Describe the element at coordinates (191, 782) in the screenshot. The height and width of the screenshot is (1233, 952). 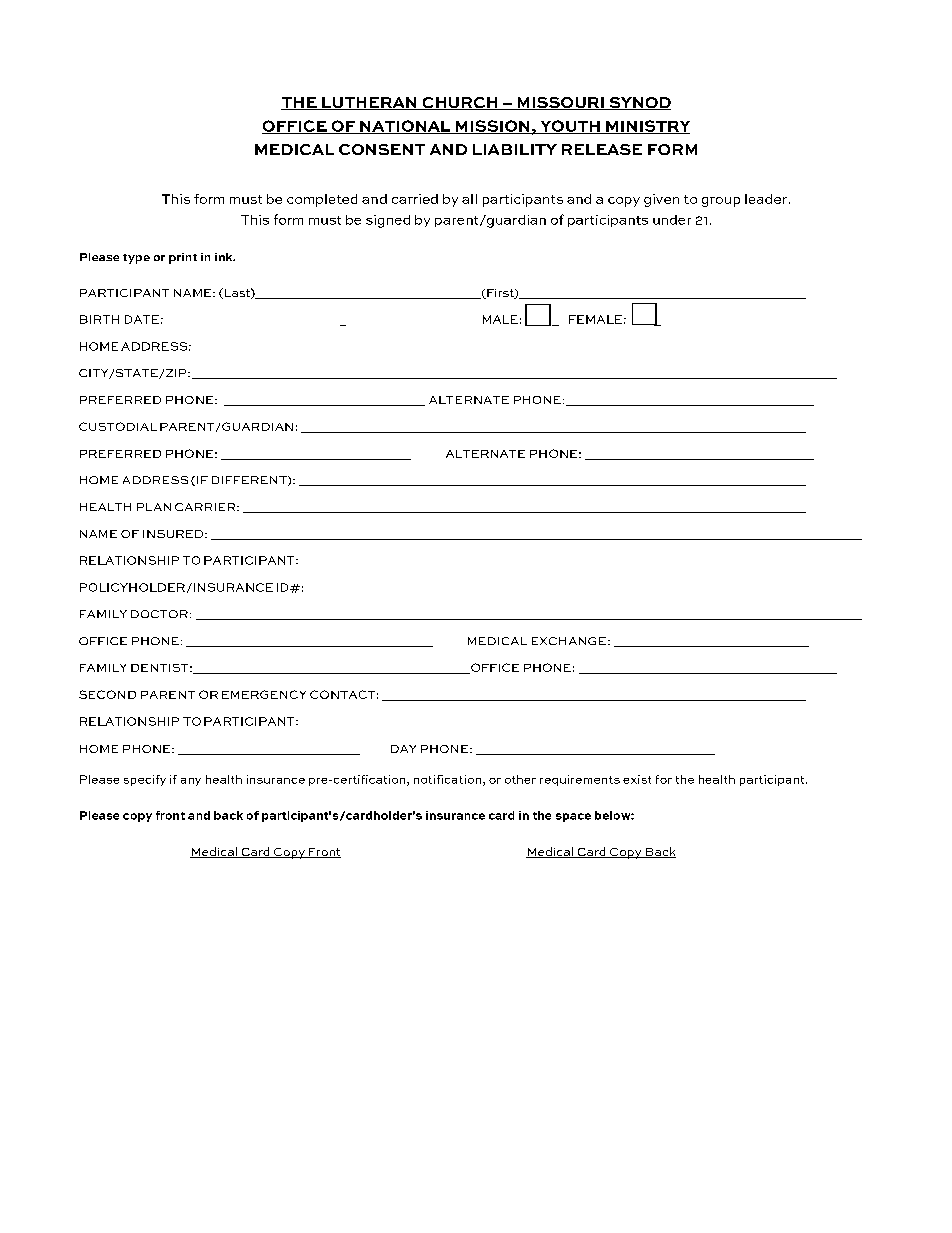
I see `any` at that location.
